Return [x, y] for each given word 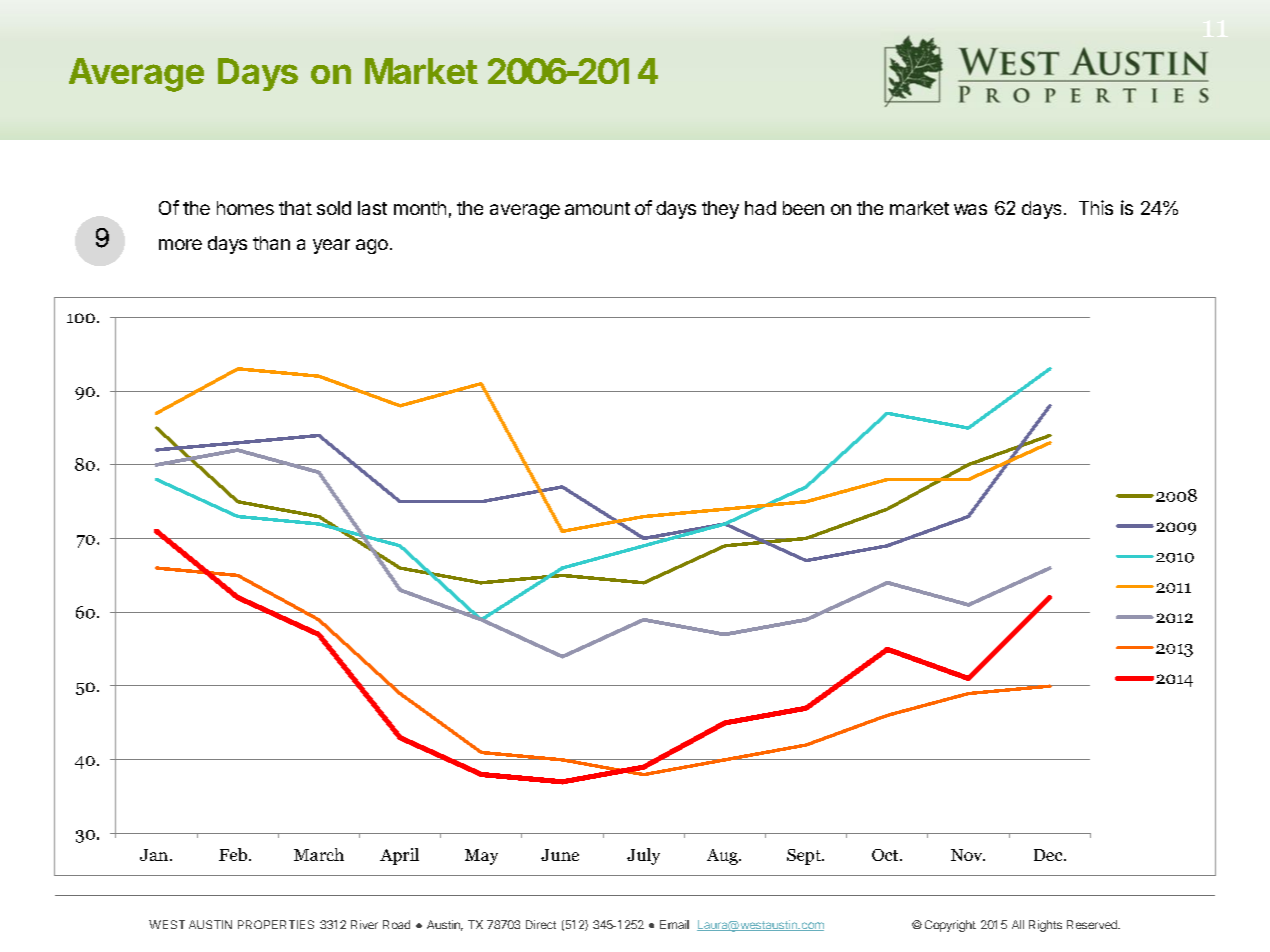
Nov [968, 855]
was [970, 209]
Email [674, 924]
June [560, 855]
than [271, 243]
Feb [233, 854]
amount [597, 208]
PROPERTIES [276, 924]
